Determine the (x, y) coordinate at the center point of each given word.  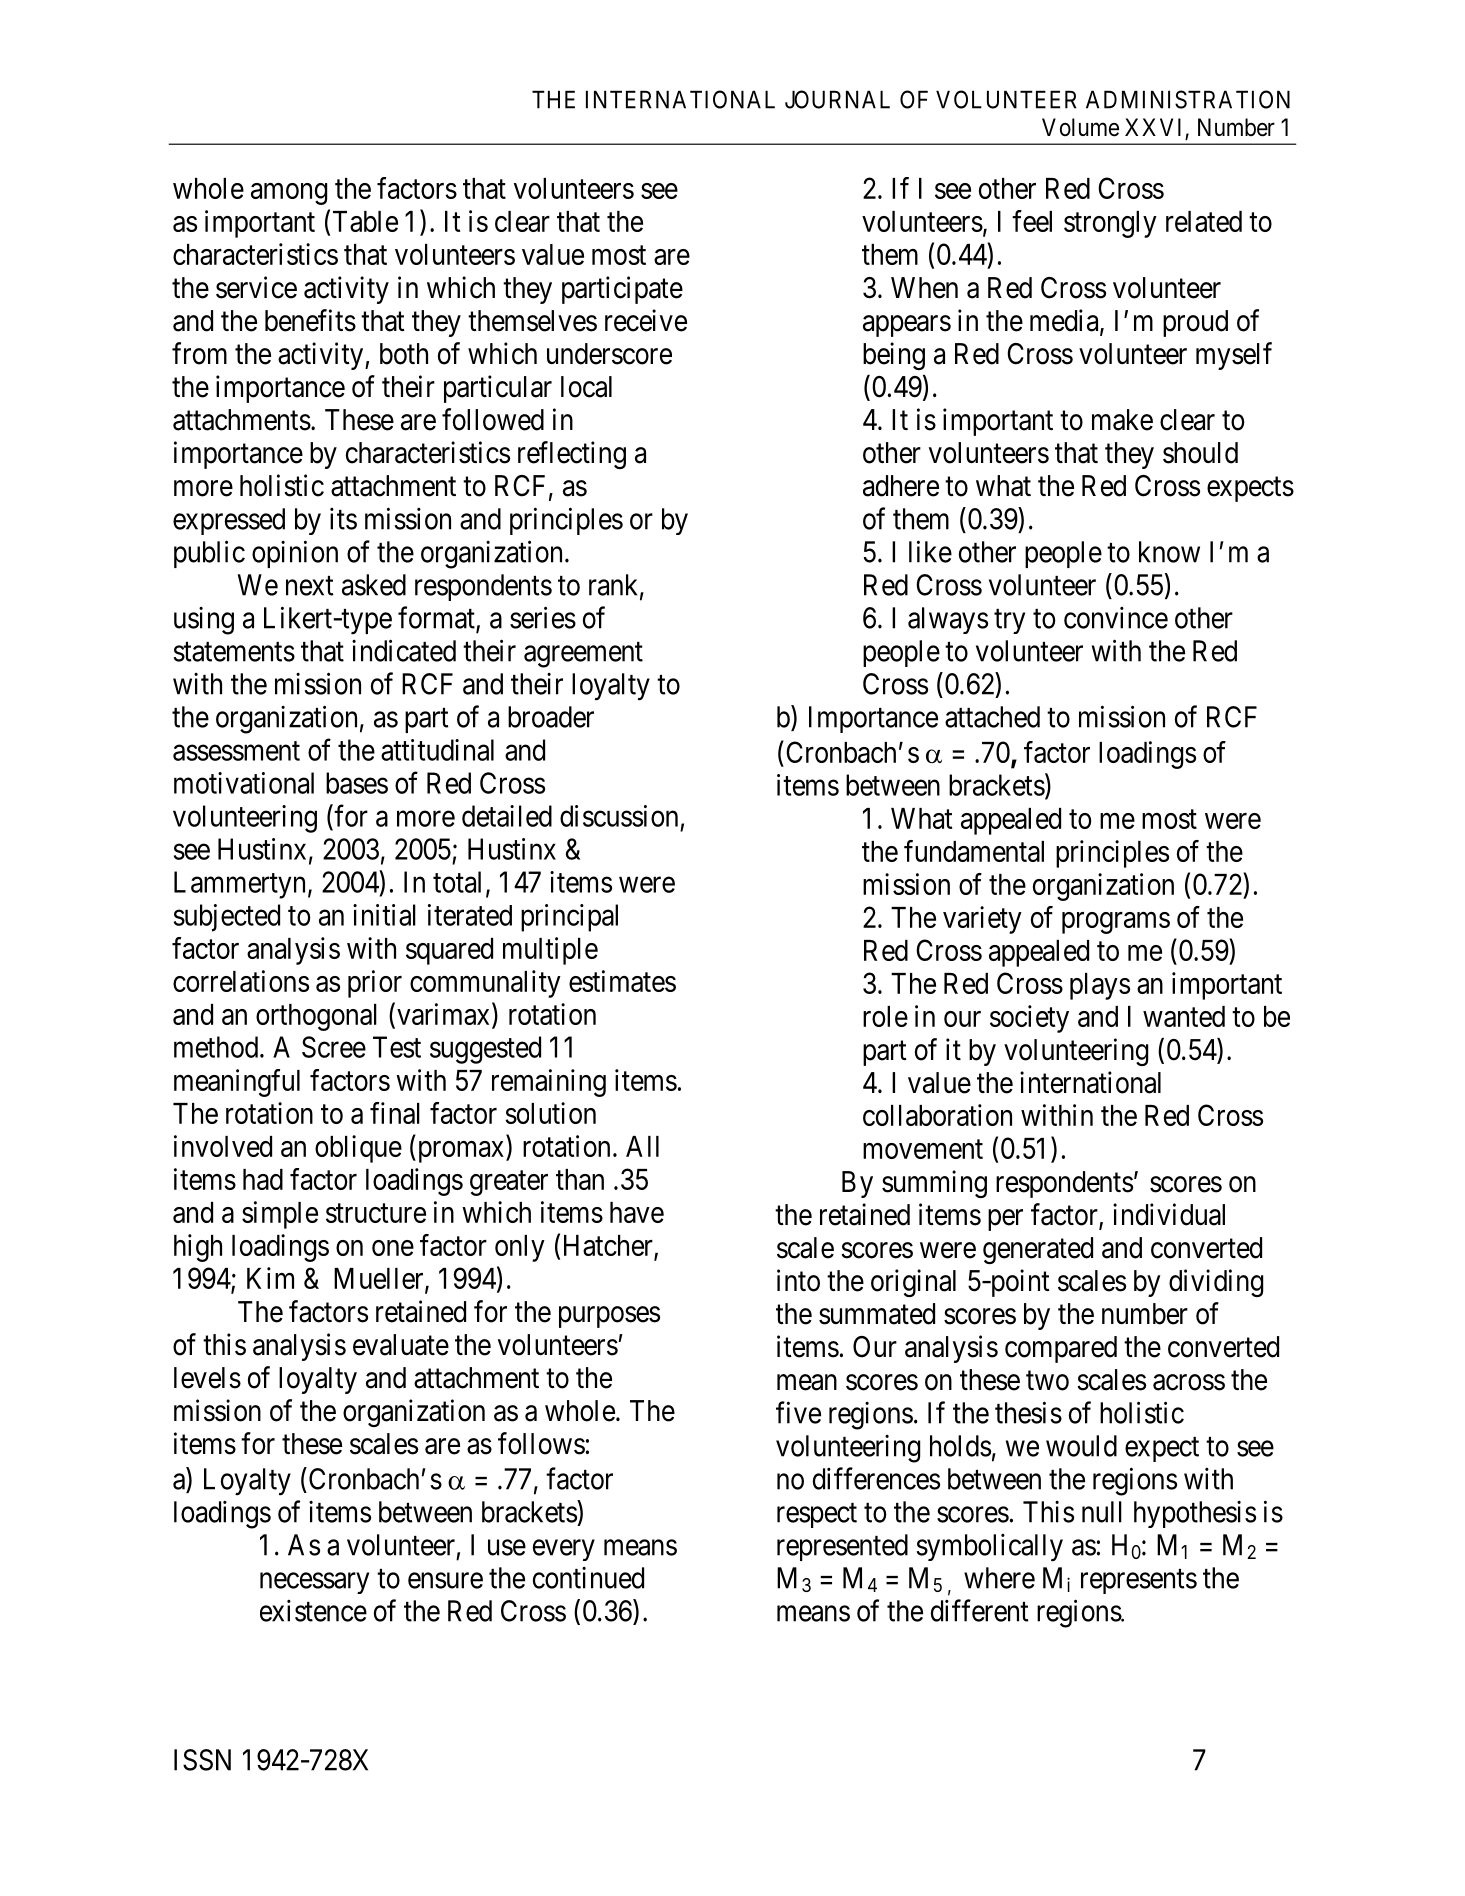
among (289, 194)
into (798, 1280)
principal (569, 918)
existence (313, 1611)
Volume (1080, 127)
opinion (295, 554)
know (1169, 552)
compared (1061, 1349)
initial (384, 915)
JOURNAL (837, 99)
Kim (270, 1278)
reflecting (572, 455)
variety (982, 920)
